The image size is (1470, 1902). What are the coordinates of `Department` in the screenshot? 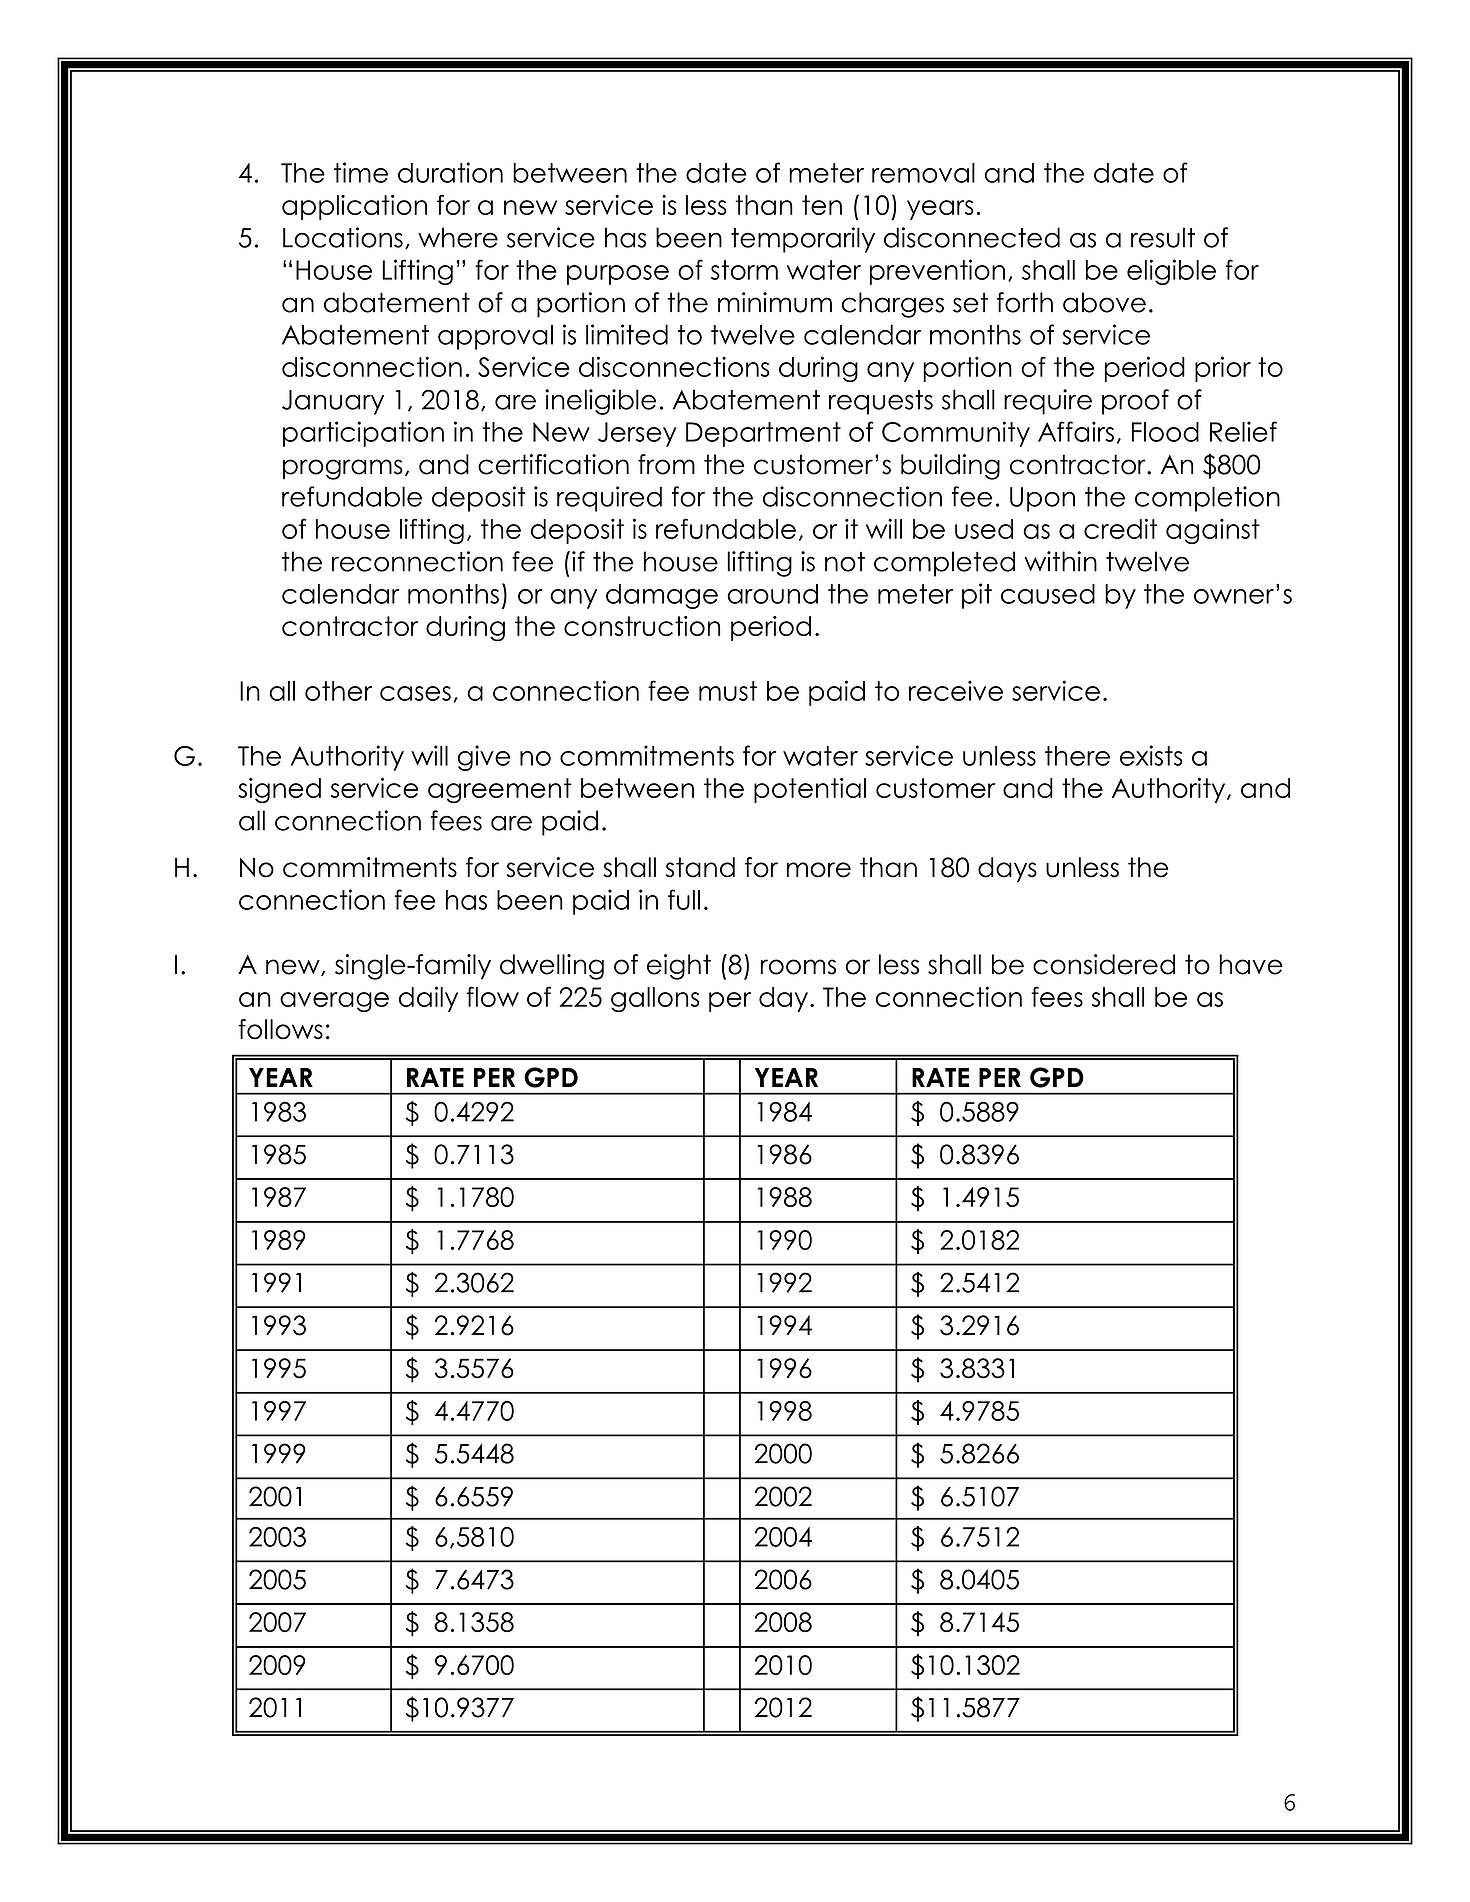 It's located at (763, 434).
